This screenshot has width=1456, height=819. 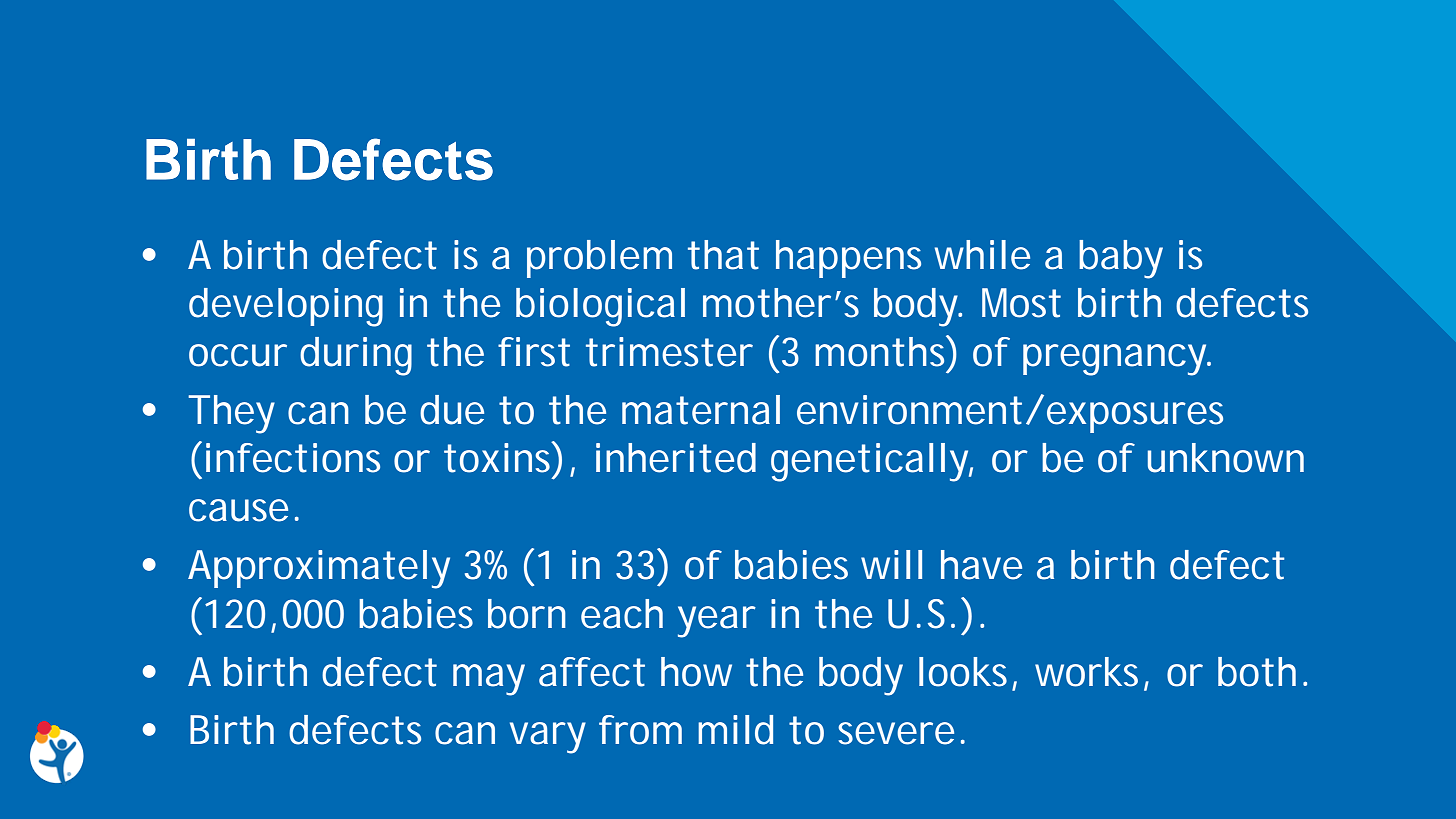 What do you see at coordinates (548, 738) in the screenshot?
I see `vary` at bounding box center [548, 738].
